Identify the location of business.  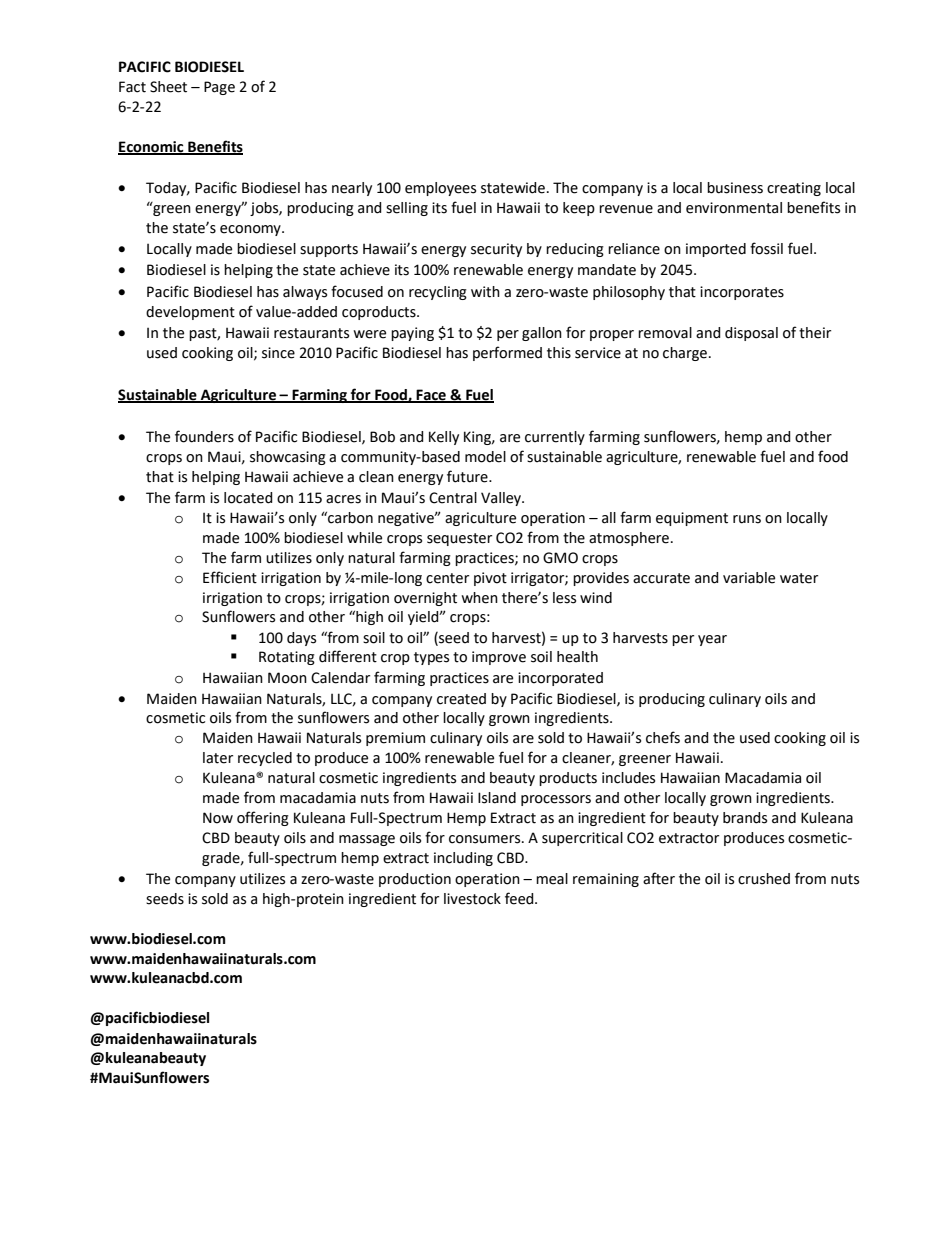
(735, 188).
